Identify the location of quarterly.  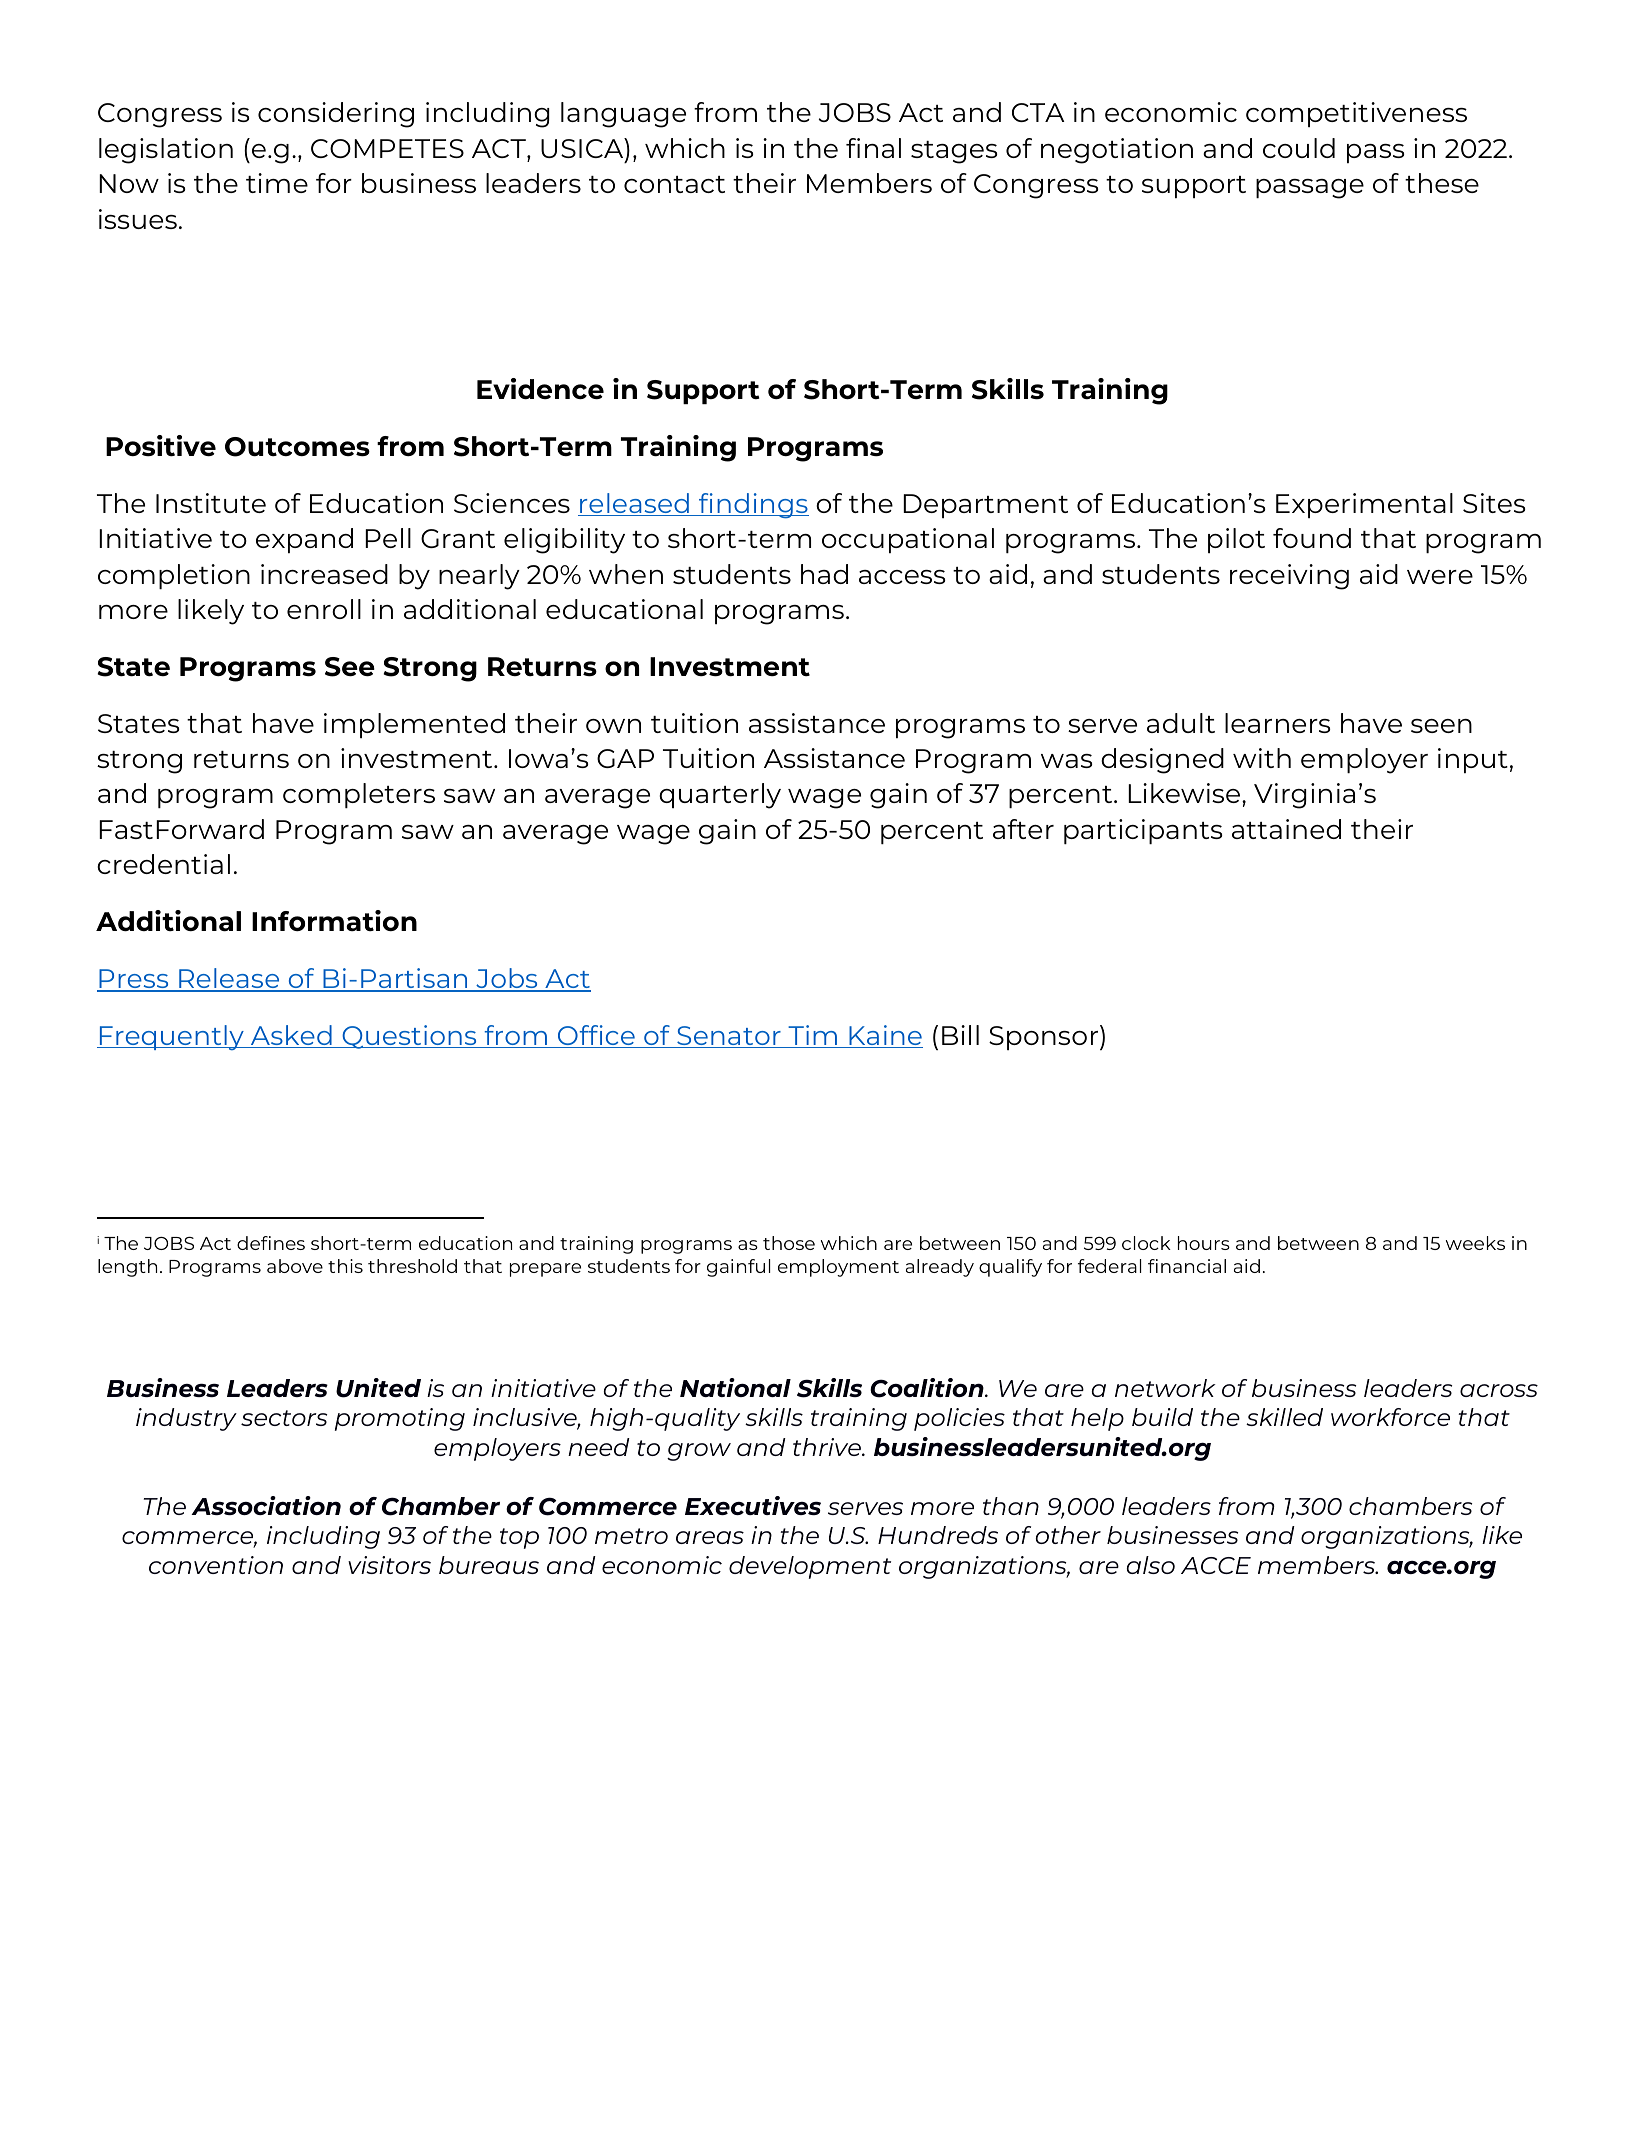
(720, 796).
